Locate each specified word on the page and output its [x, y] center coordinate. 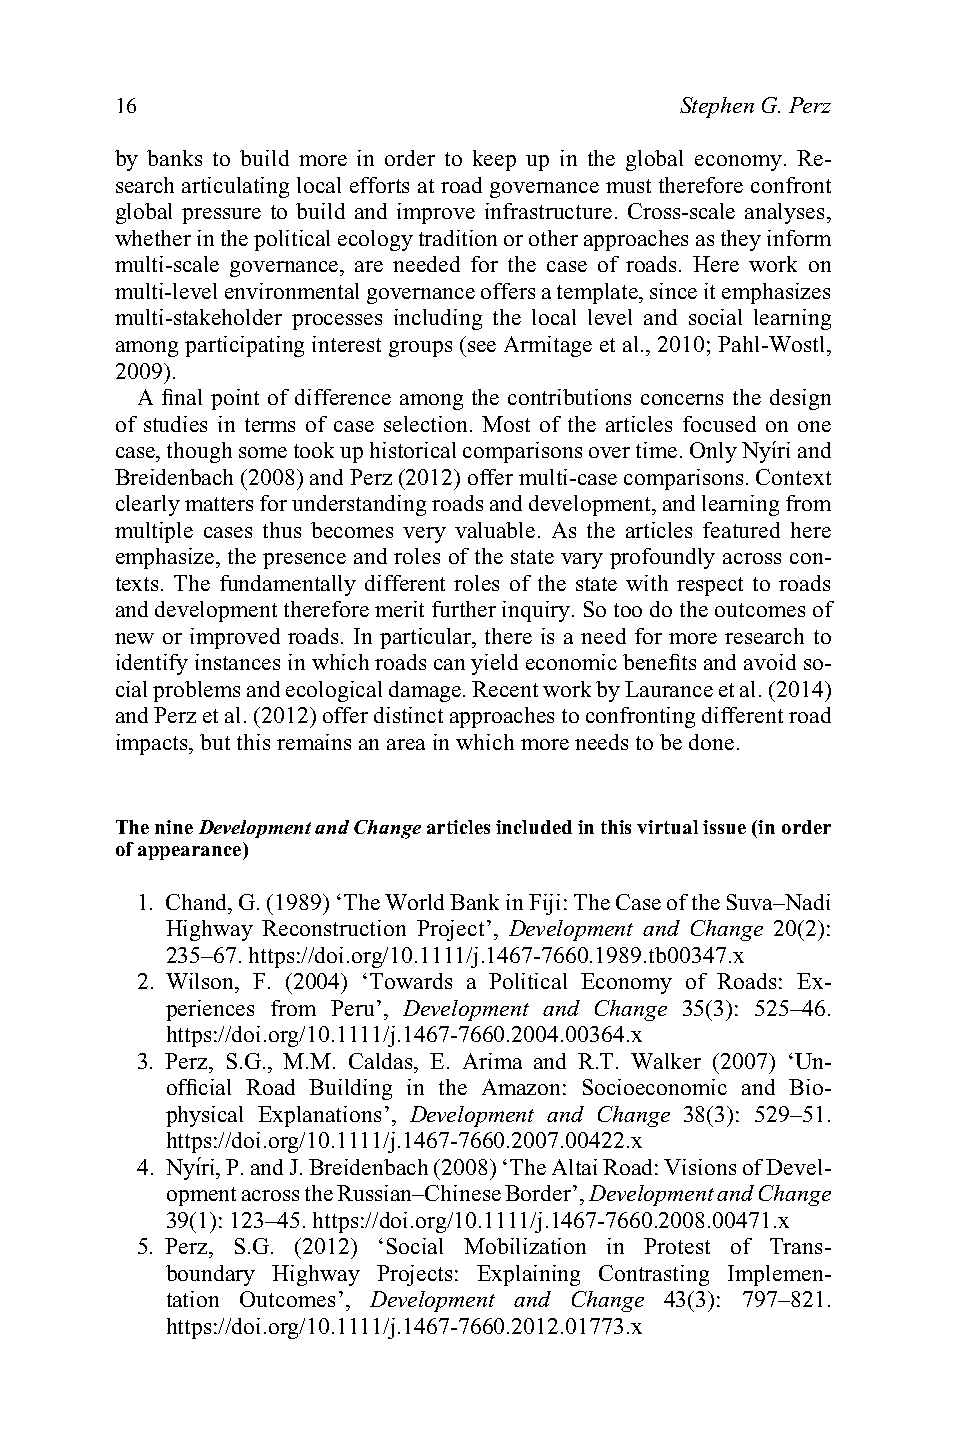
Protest [677, 1246]
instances [237, 662]
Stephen [717, 107]
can [449, 664]
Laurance [669, 689]
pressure [221, 216]
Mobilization [525, 1246]
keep [494, 160]
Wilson [201, 981]
